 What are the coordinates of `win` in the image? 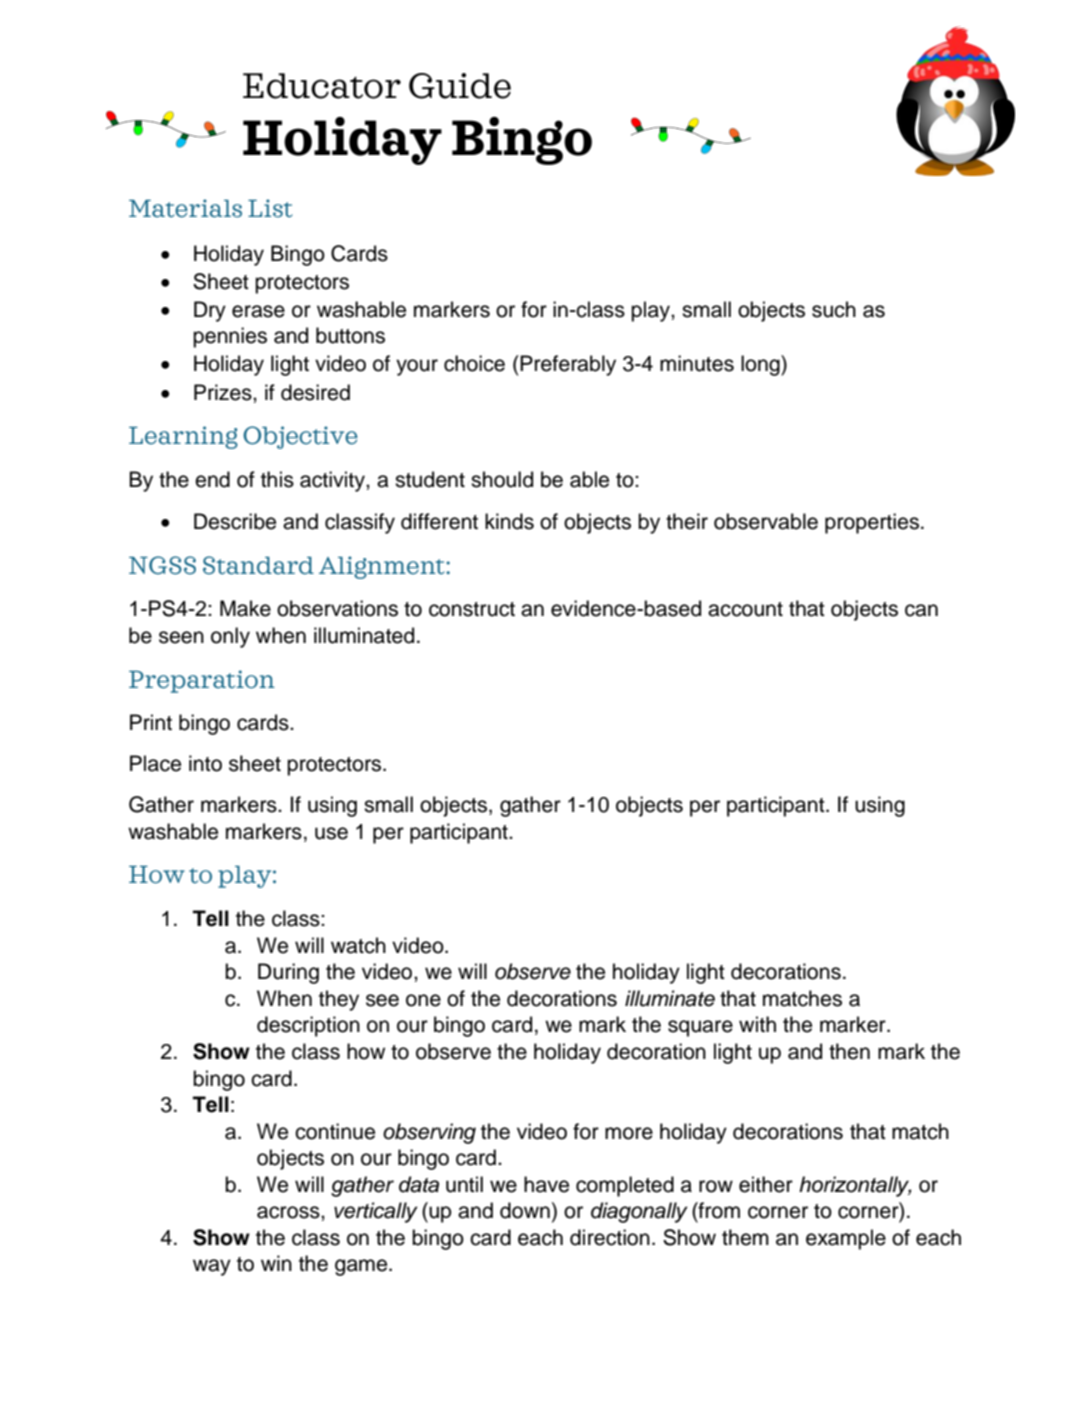 It's located at (276, 1263).
